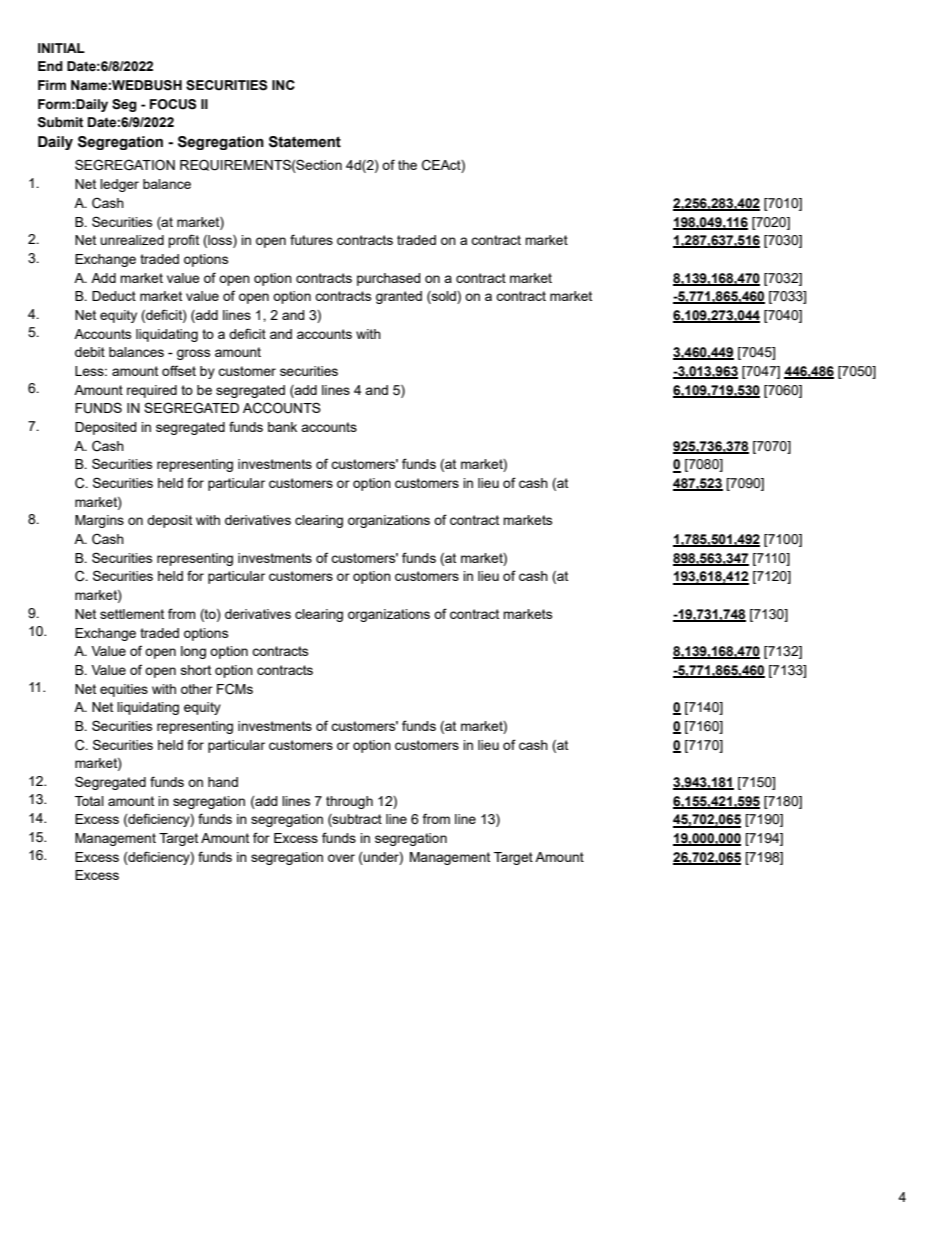 The height and width of the page is (1233, 952). I want to click on long, so click(193, 652).
